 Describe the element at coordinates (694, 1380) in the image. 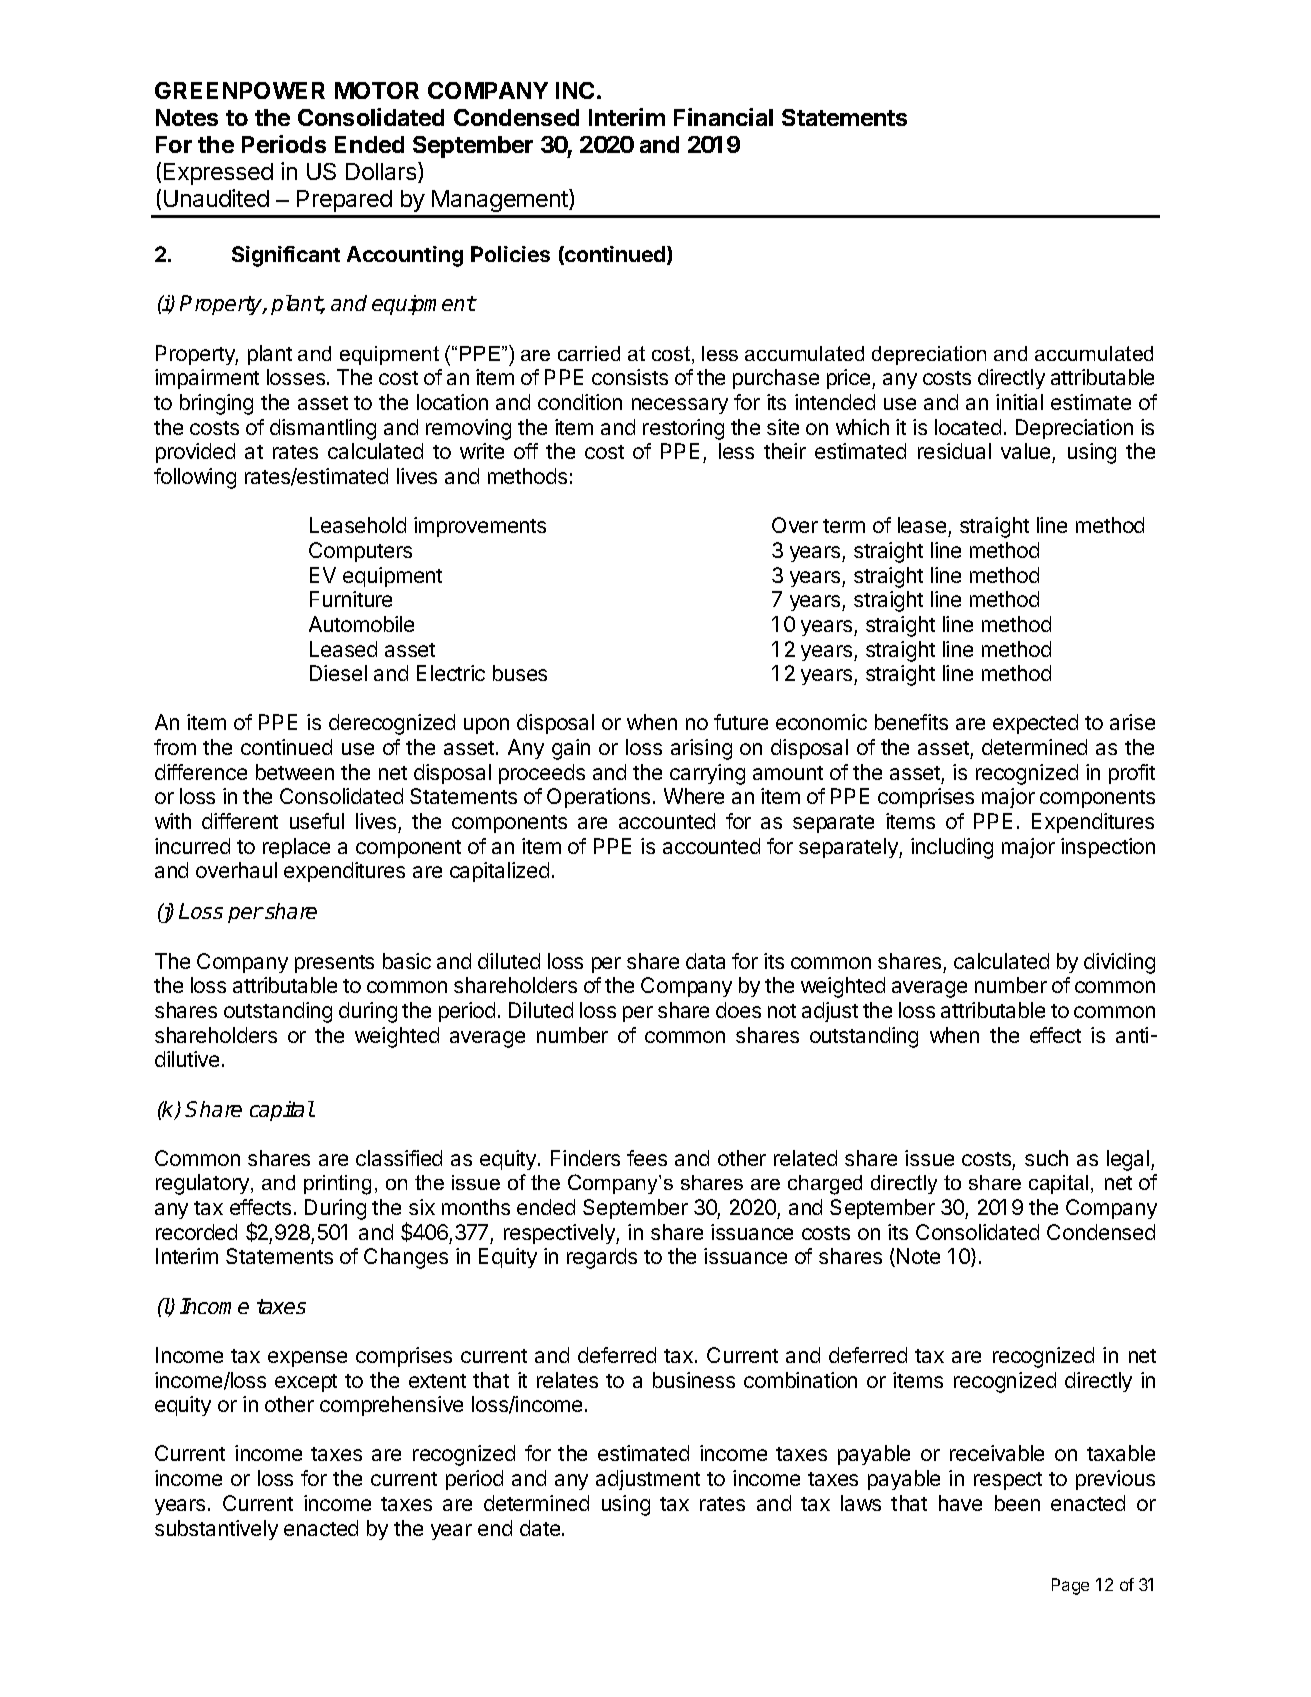

I see `business` at that location.
